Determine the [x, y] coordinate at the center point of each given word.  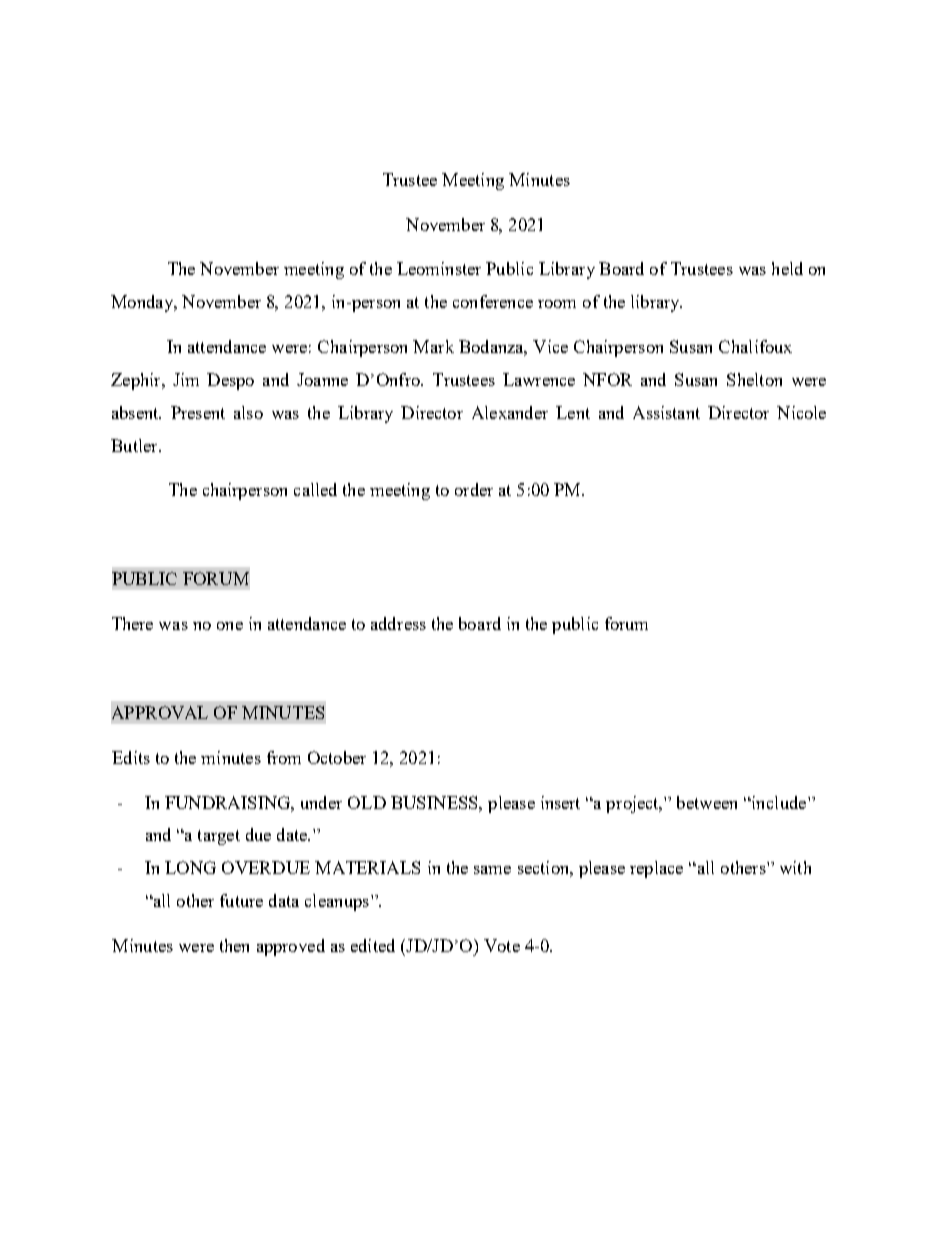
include [779, 802]
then [234, 945]
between [707, 802]
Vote [502, 945]
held [787, 268]
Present [198, 412]
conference [493, 301]
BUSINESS [435, 802]
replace [656, 869]
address [398, 623]
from [284, 757]
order [474, 489]
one [230, 626]
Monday [143, 303]
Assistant [666, 412]
